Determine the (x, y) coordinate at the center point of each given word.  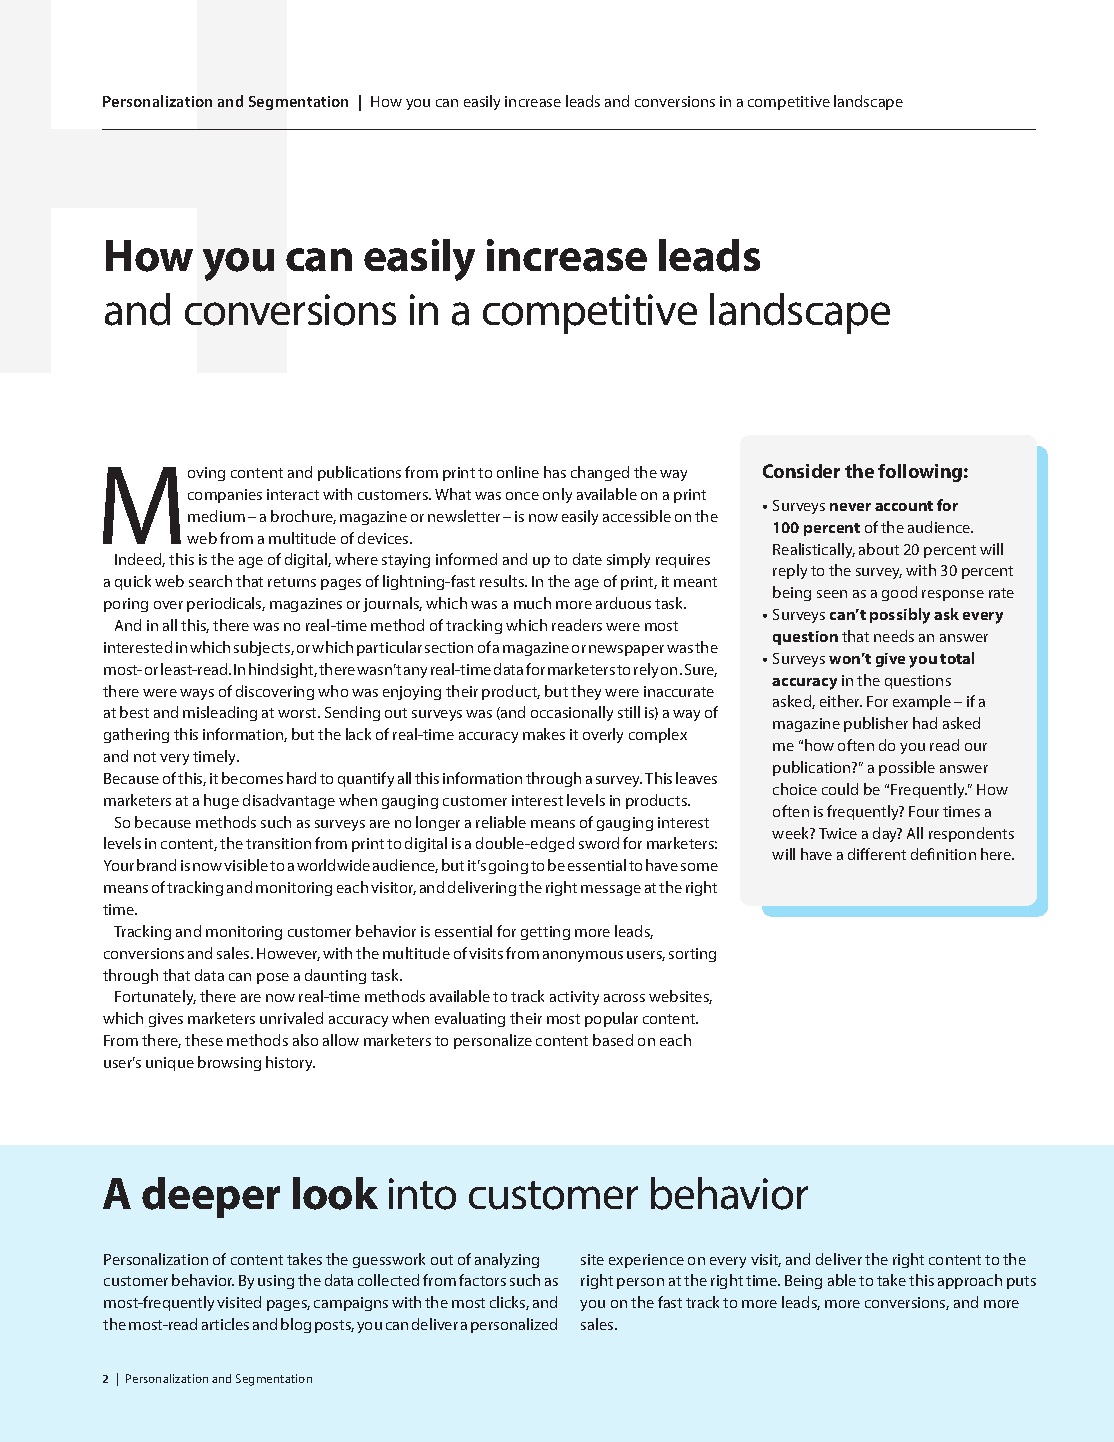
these (204, 1040)
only (557, 495)
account (904, 506)
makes (544, 734)
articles (225, 1324)
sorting (692, 955)
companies (225, 496)
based (613, 1040)
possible (907, 768)
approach (970, 1281)
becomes (252, 778)
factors (482, 1280)
